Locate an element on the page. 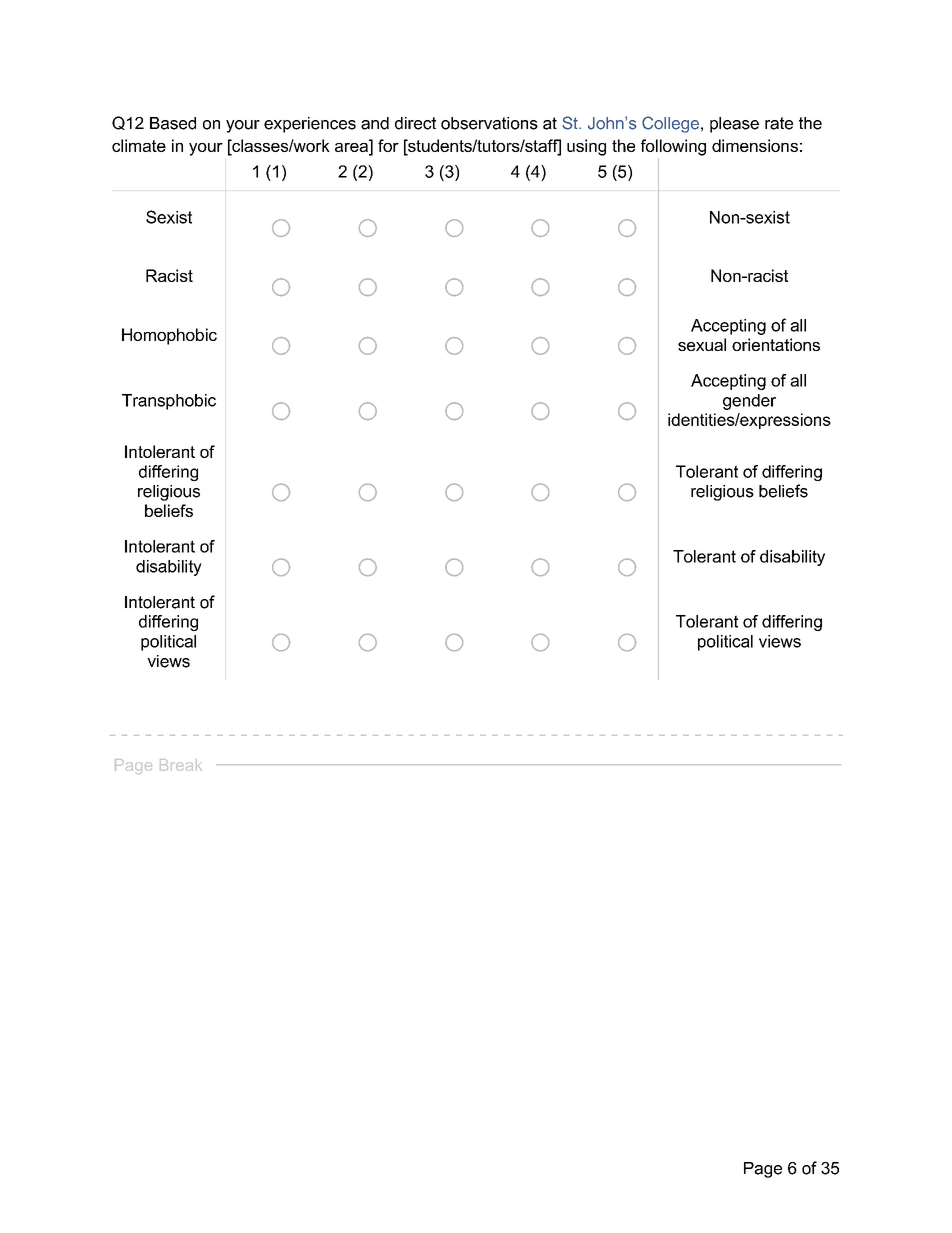 This image has height=1233, width=952. please is located at coordinates (734, 125).
